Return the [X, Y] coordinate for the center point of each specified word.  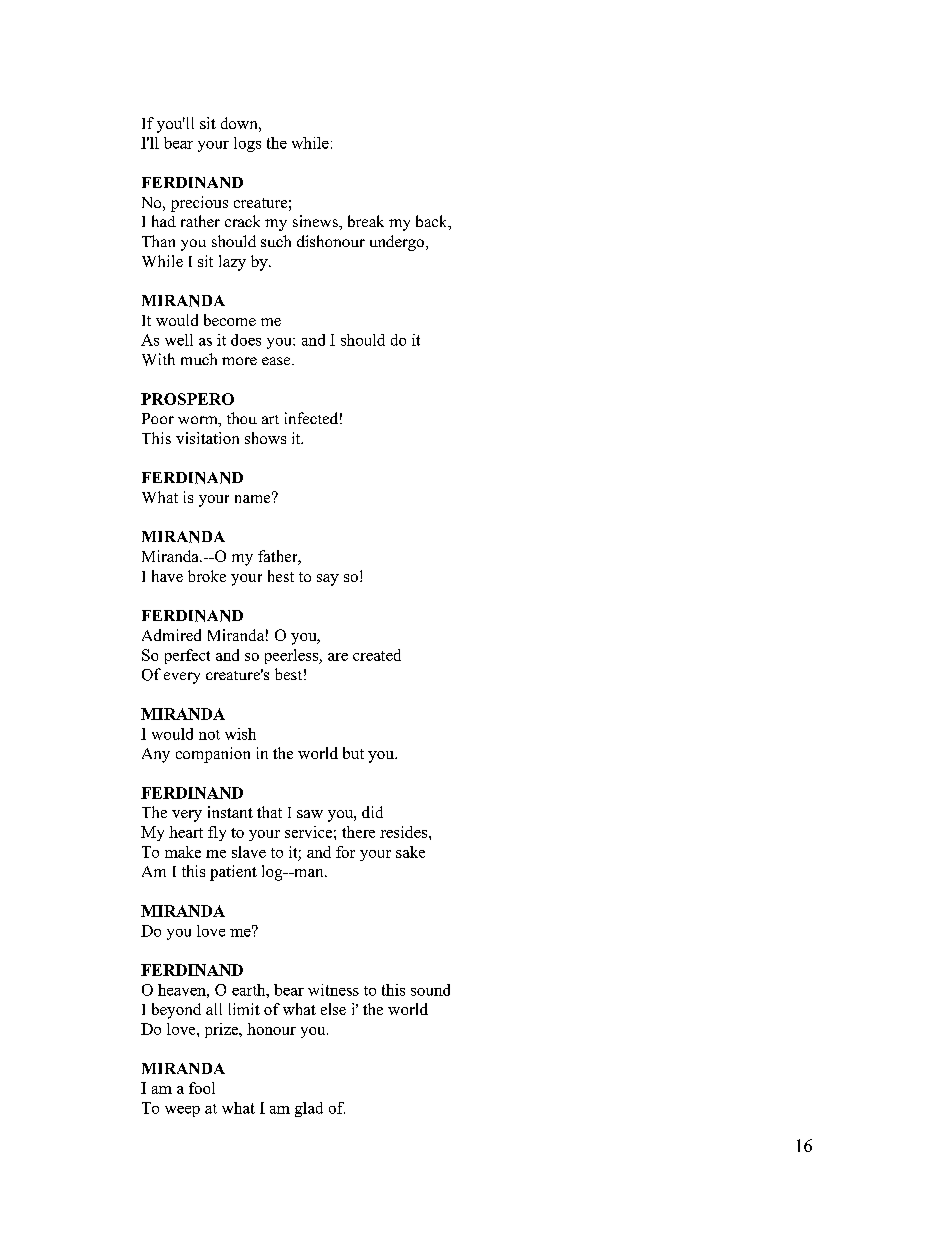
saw [310, 814]
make [183, 852]
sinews [316, 221]
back [433, 222]
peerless [292, 656]
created [377, 655]
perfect [187, 656]
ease [277, 361]
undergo [398, 243]
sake [410, 852]
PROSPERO [187, 399]
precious [199, 204]
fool [202, 1088]
